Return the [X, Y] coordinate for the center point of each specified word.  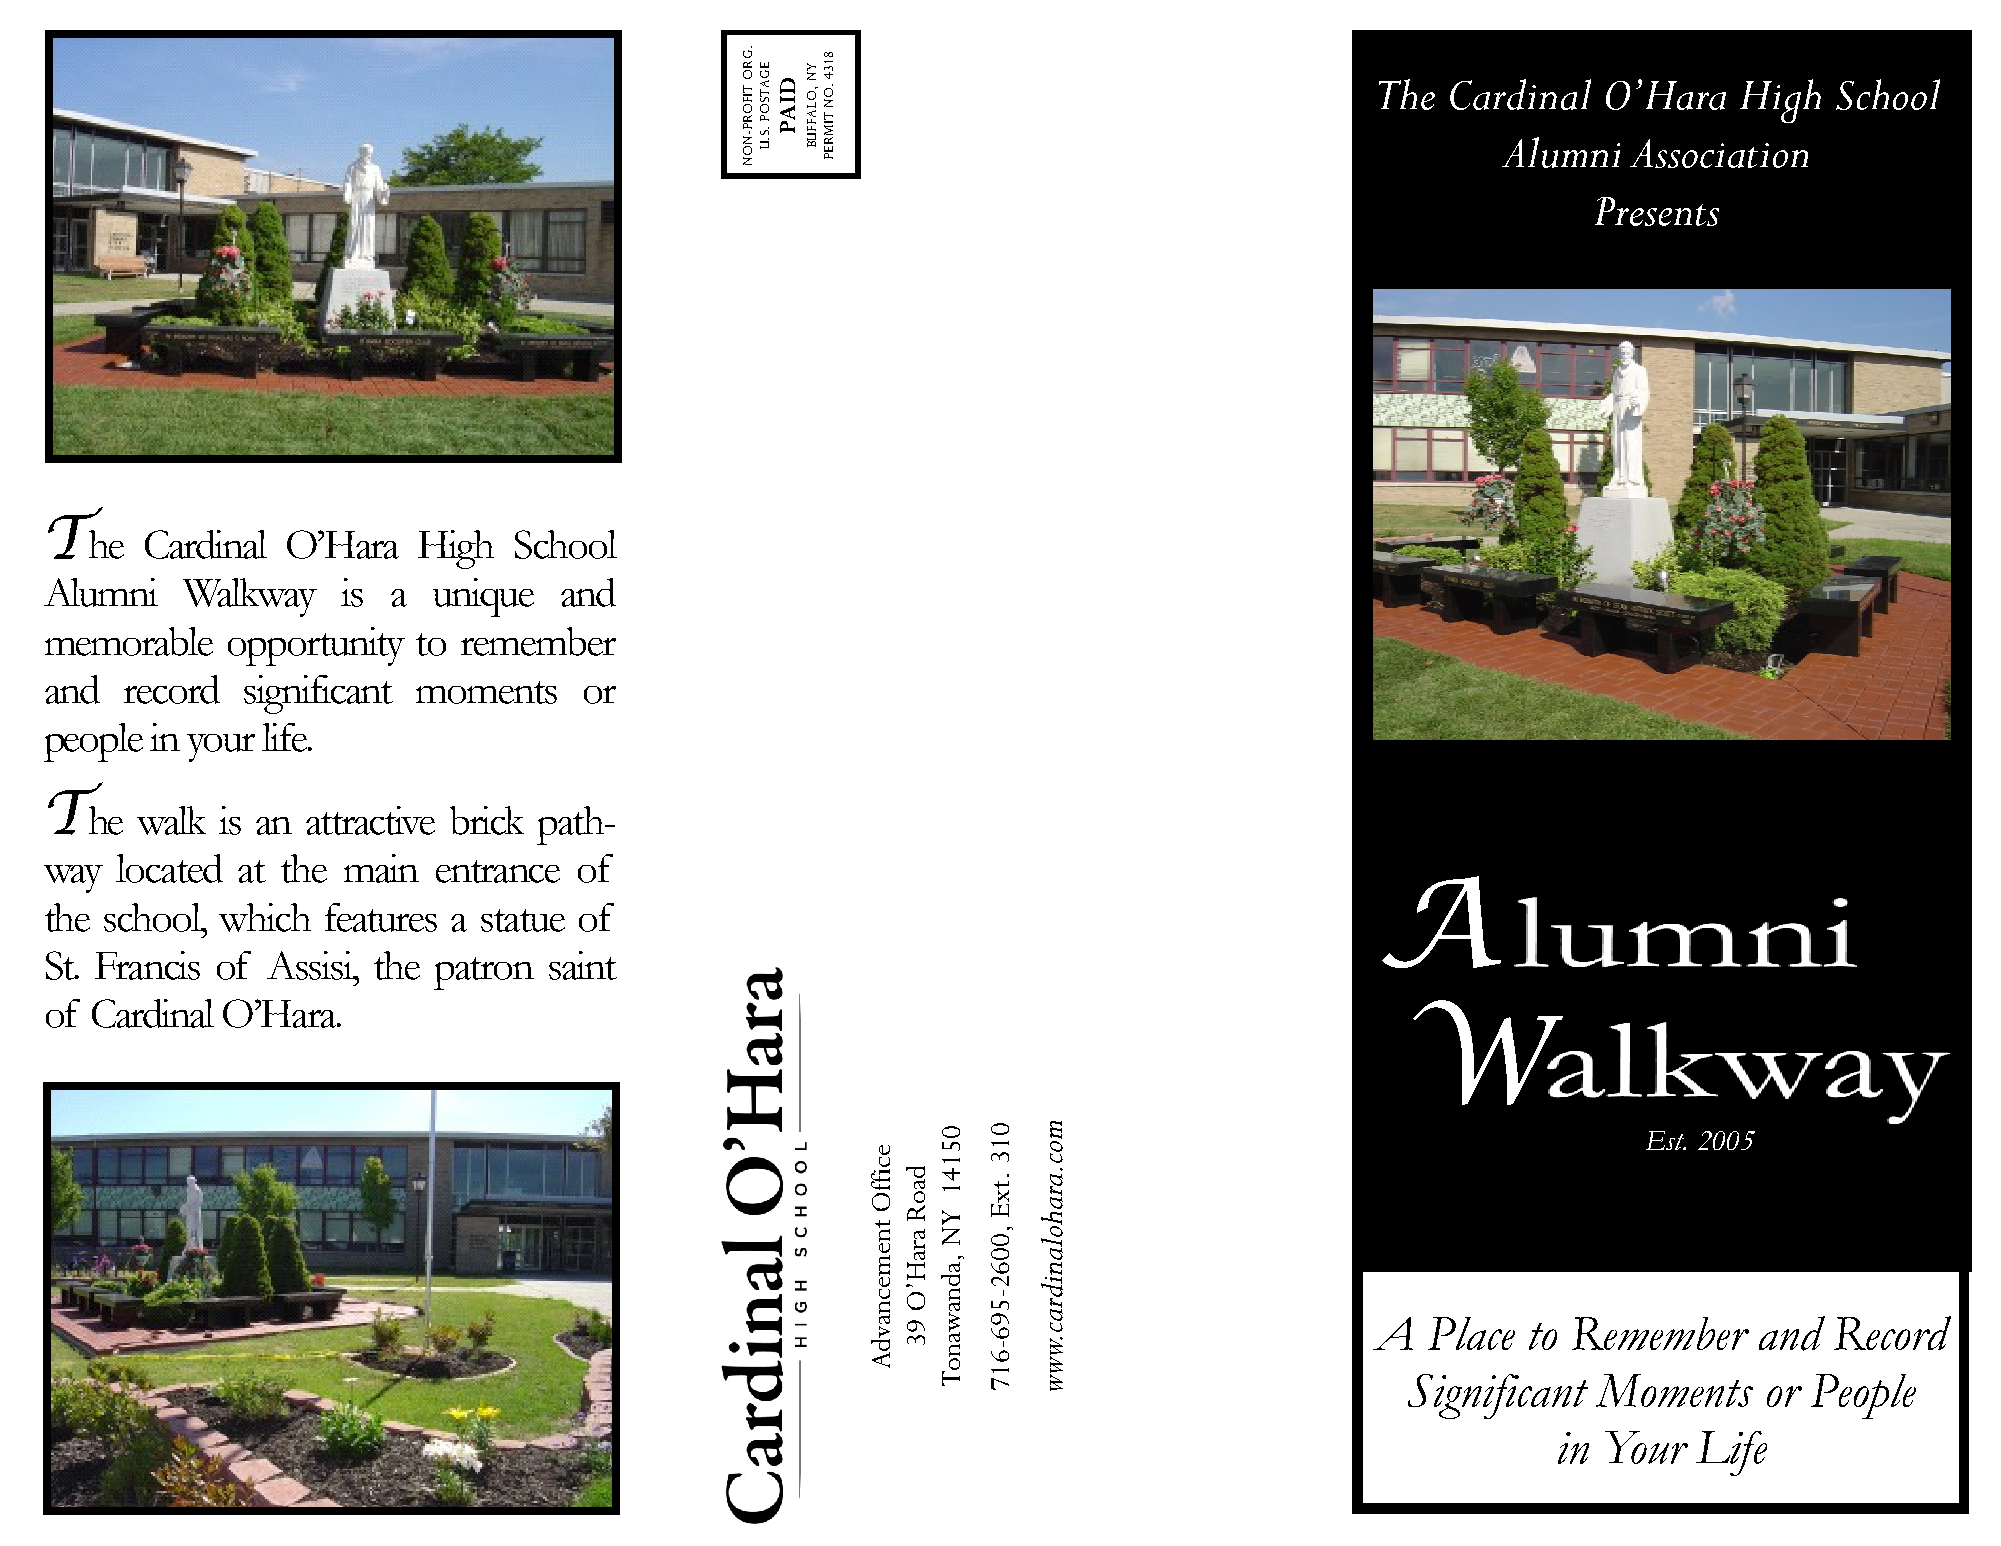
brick [487, 820]
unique [483, 597]
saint [583, 965]
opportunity [316, 646]
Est [1666, 1140]
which [265, 917]
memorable [129, 641]
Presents [1657, 211]
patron [484, 973]
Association [1719, 153]
